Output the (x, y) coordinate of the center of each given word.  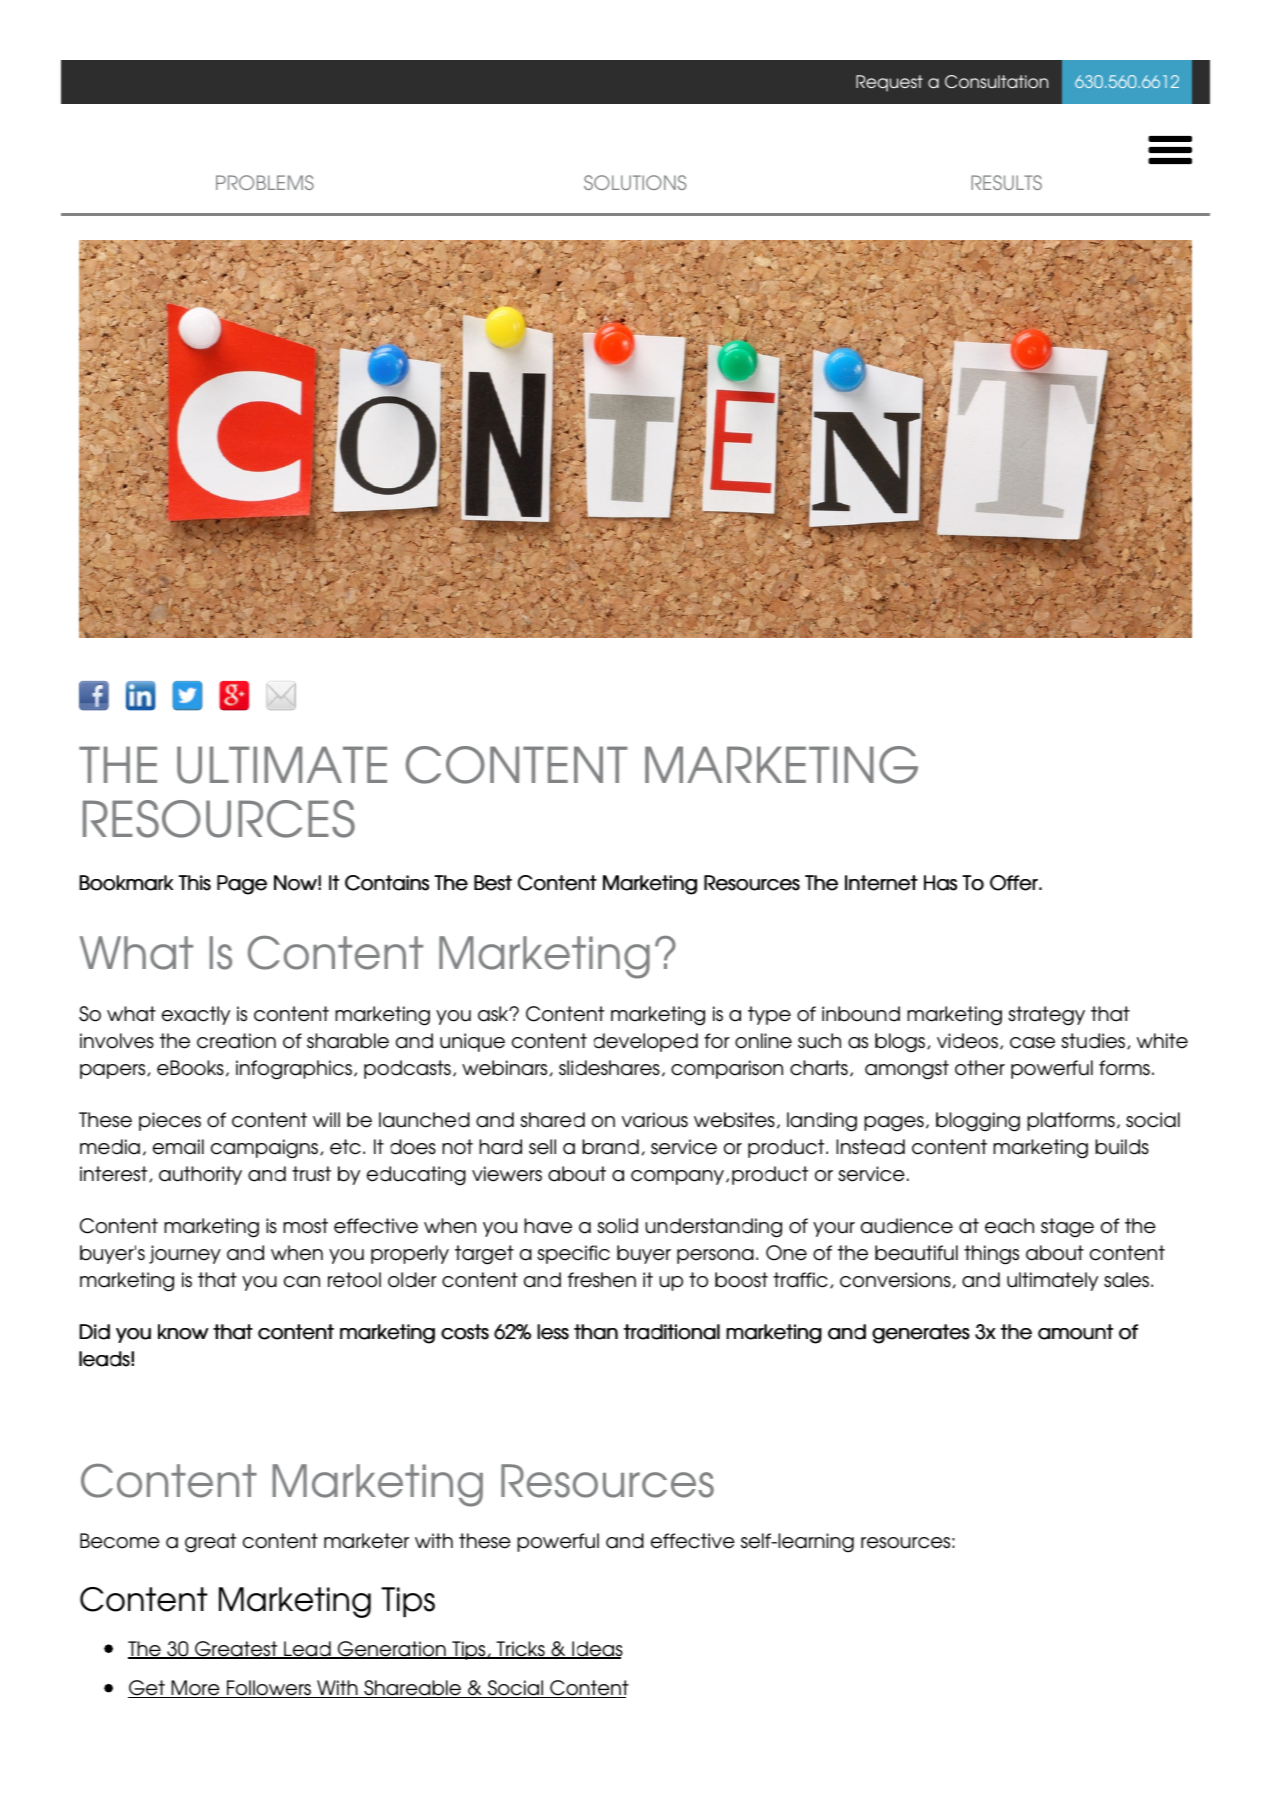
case (1032, 1043)
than (596, 1332)
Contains (387, 883)
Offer (1015, 883)
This (194, 883)
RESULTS (1006, 182)
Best (493, 883)
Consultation (996, 81)
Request (889, 83)
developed (646, 1042)
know (183, 1332)
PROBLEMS (265, 182)
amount (1075, 1332)
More (195, 1689)
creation (236, 1041)
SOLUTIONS (635, 182)
